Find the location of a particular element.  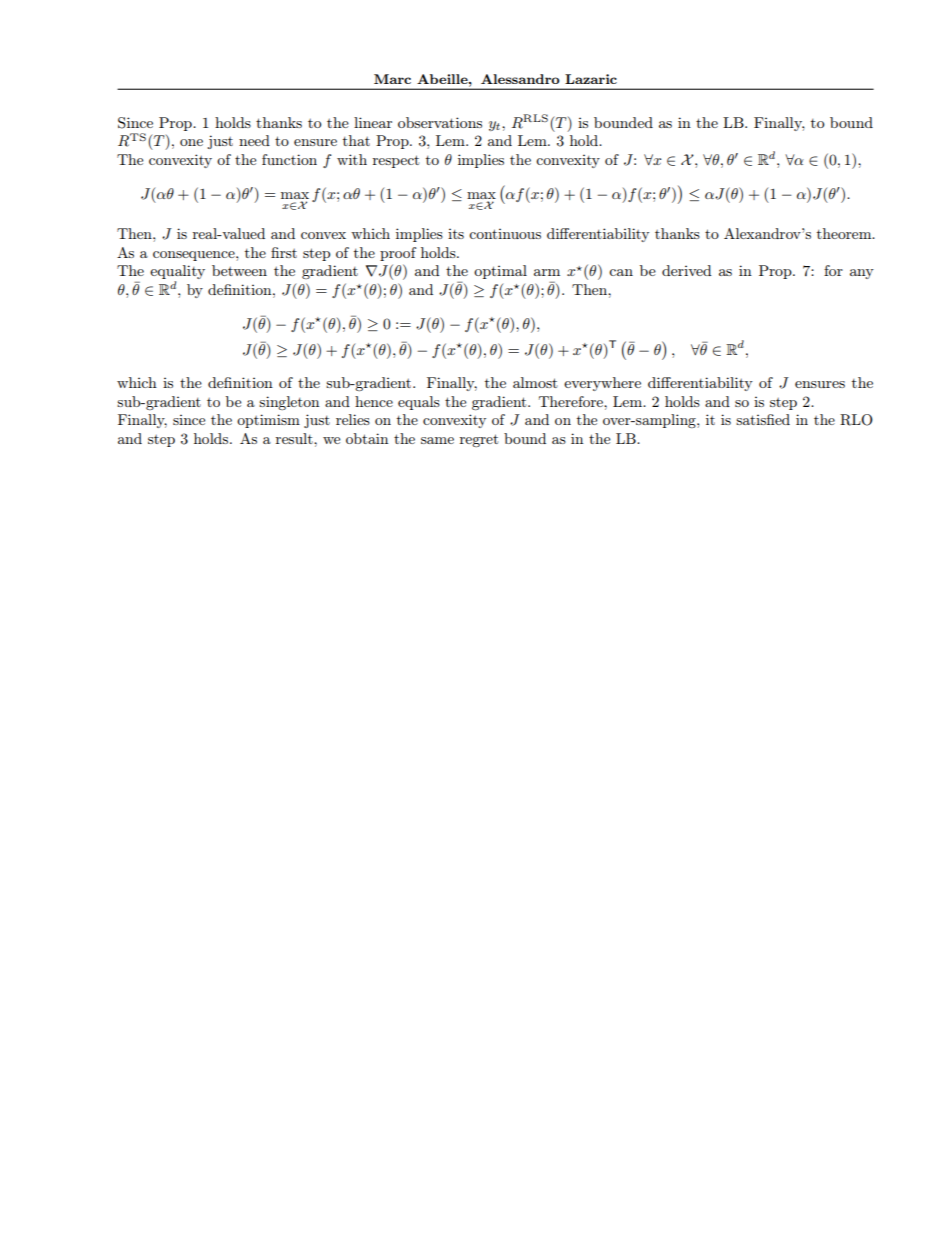

any is located at coordinates (862, 274).
